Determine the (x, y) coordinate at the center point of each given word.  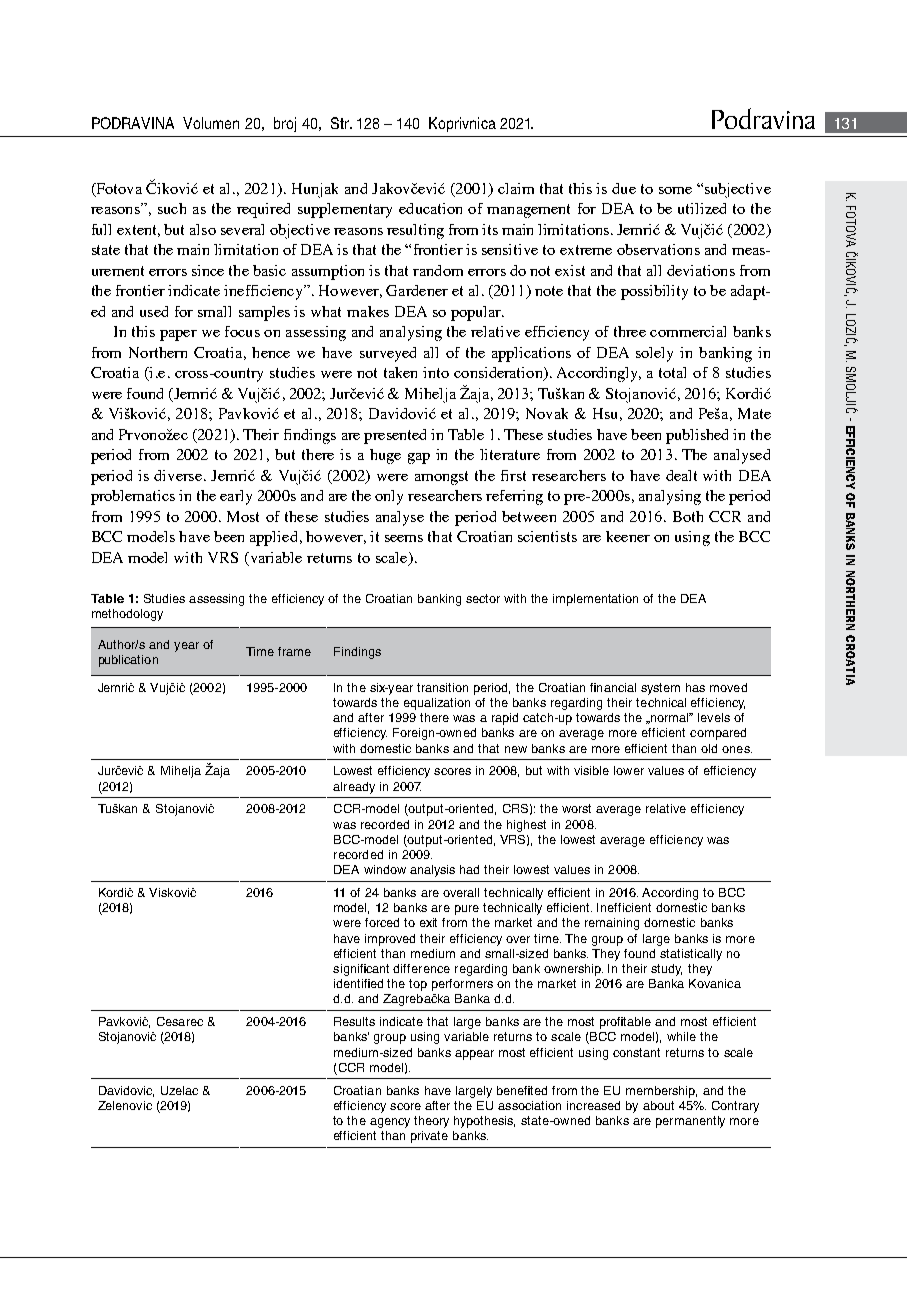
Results (354, 1021)
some (675, 190)
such (172, 208)
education (430, 208)
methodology (127, 615)
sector (483, 598)
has (695, 687)
